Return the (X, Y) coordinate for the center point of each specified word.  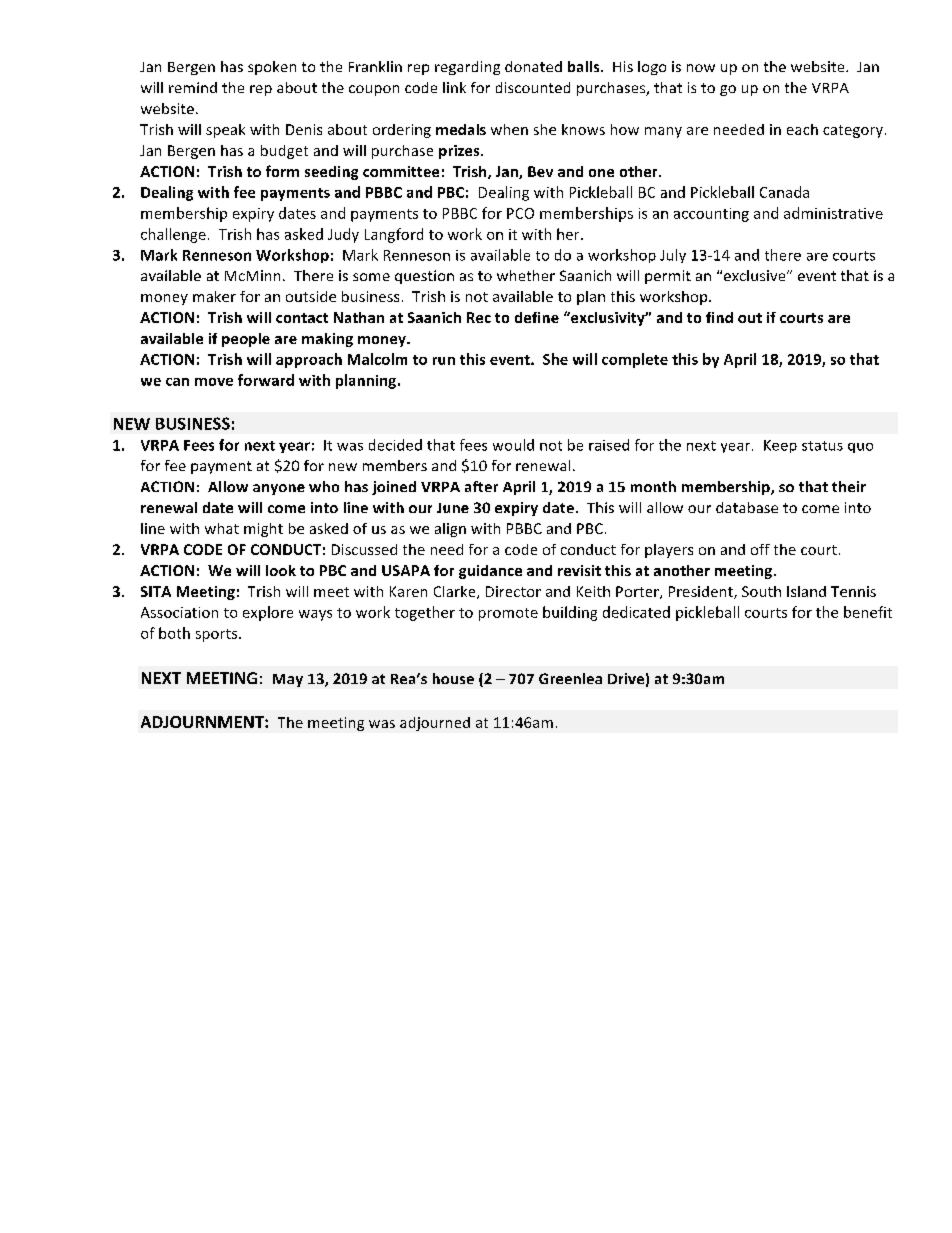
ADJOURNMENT (203, 722)
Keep (780, 446)
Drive (626, 678)
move (214, 382)
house (453, 678)
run (444, 361)
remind (193, 87)
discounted (533, 87)
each (802, 129)
